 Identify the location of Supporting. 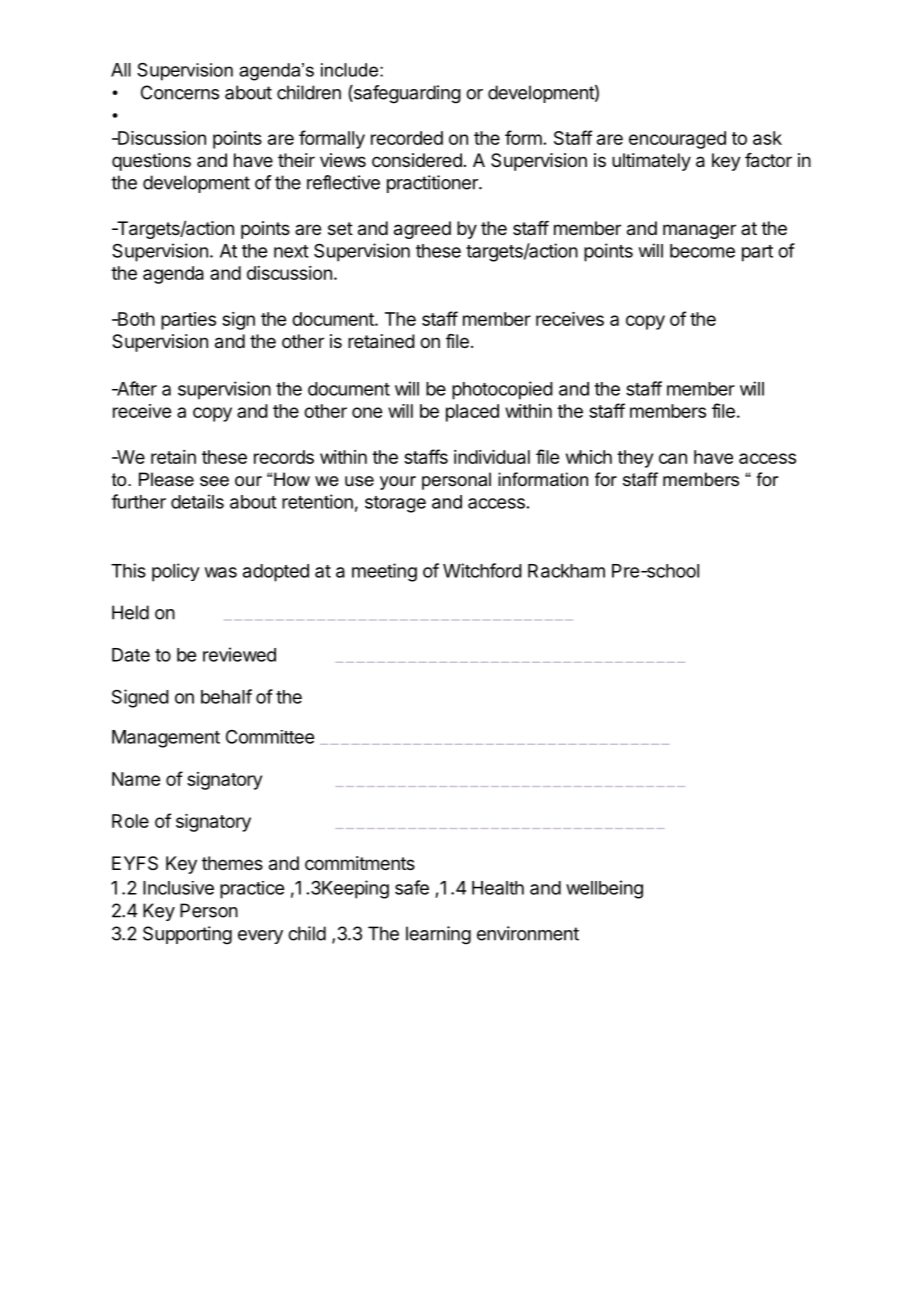
(187, 935).
